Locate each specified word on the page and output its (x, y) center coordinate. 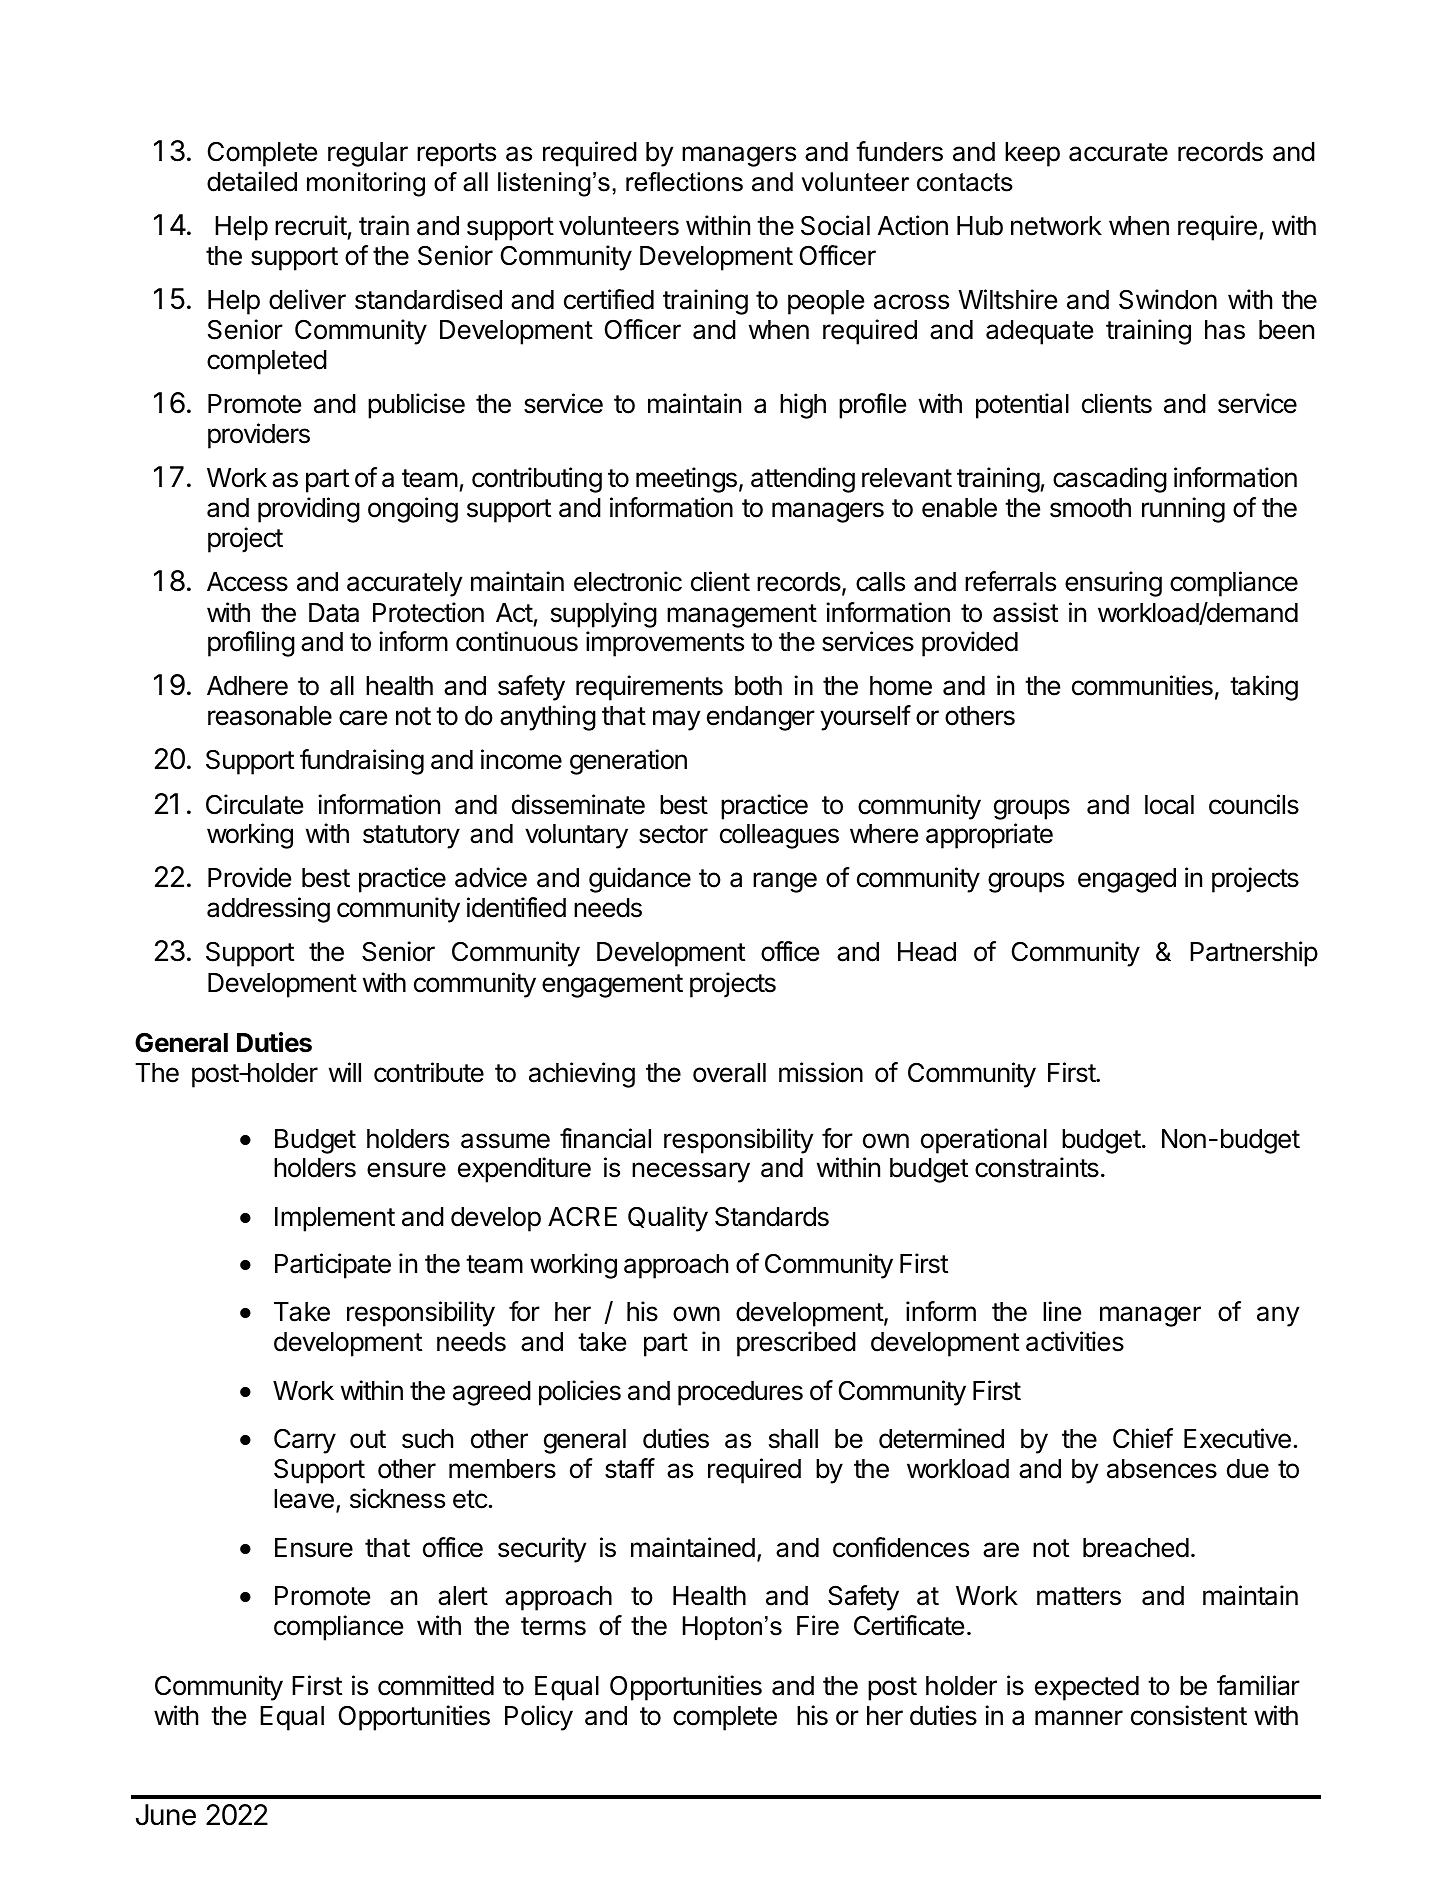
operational (984, 1141)
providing (309, 510)
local (1169, 805)
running (1183, 510)
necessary (691, 1172)
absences (1162, 1469)
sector (673, 834)
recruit (311, 225)
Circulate (254, 804)
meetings (686, 480)
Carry (305, 1441)
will (345, 1072)
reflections (684, 182)
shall (793, 1439)
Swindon (1168, 299)
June (166, 1815)
